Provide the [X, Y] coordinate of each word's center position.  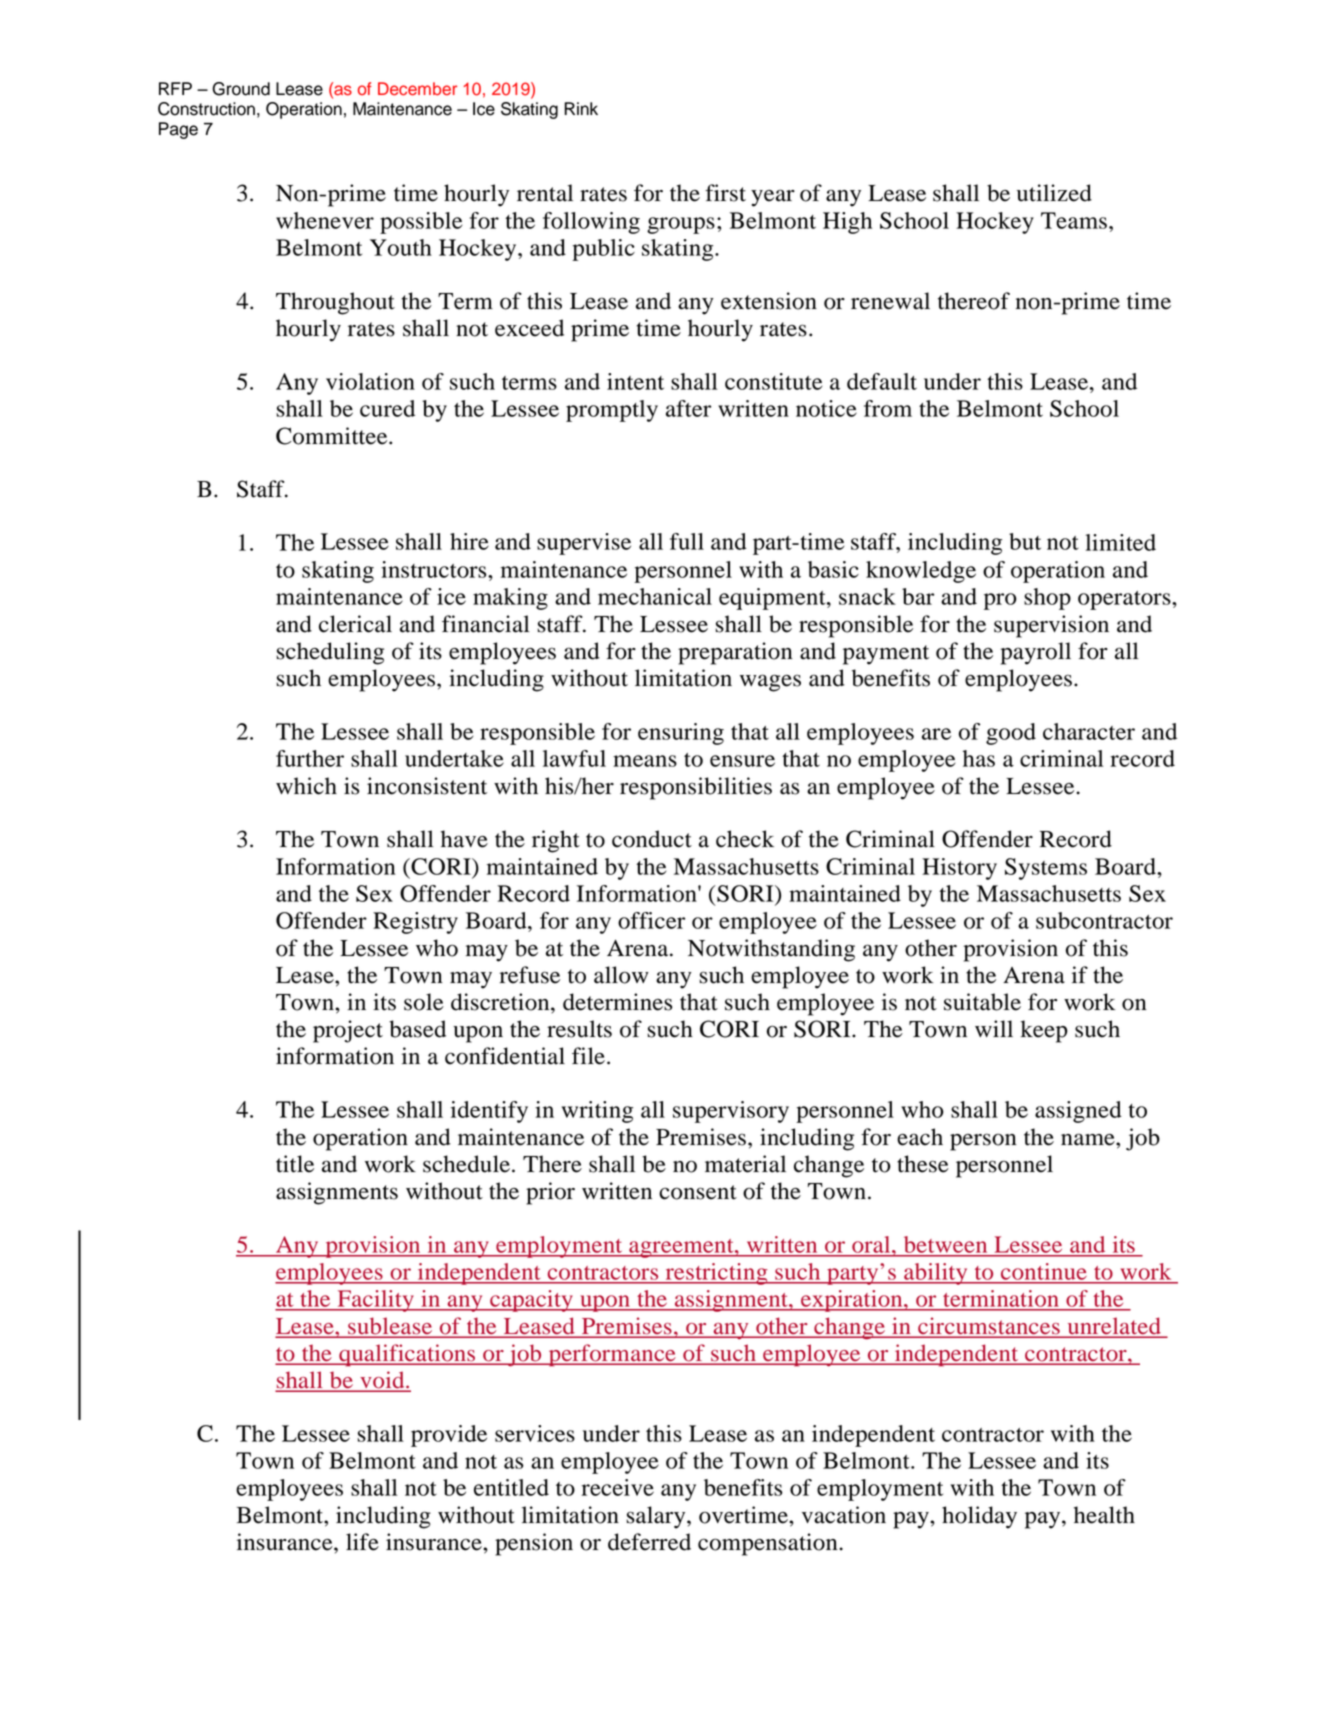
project [348, 1031]
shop [1047, 599]
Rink [581, 108]
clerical [355, 624]
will [994, 1028]
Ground [241, 89]
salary [657, 1517]
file [588, 1056]
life [362, 1542]
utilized [1054, 193]
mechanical [655, 596]
